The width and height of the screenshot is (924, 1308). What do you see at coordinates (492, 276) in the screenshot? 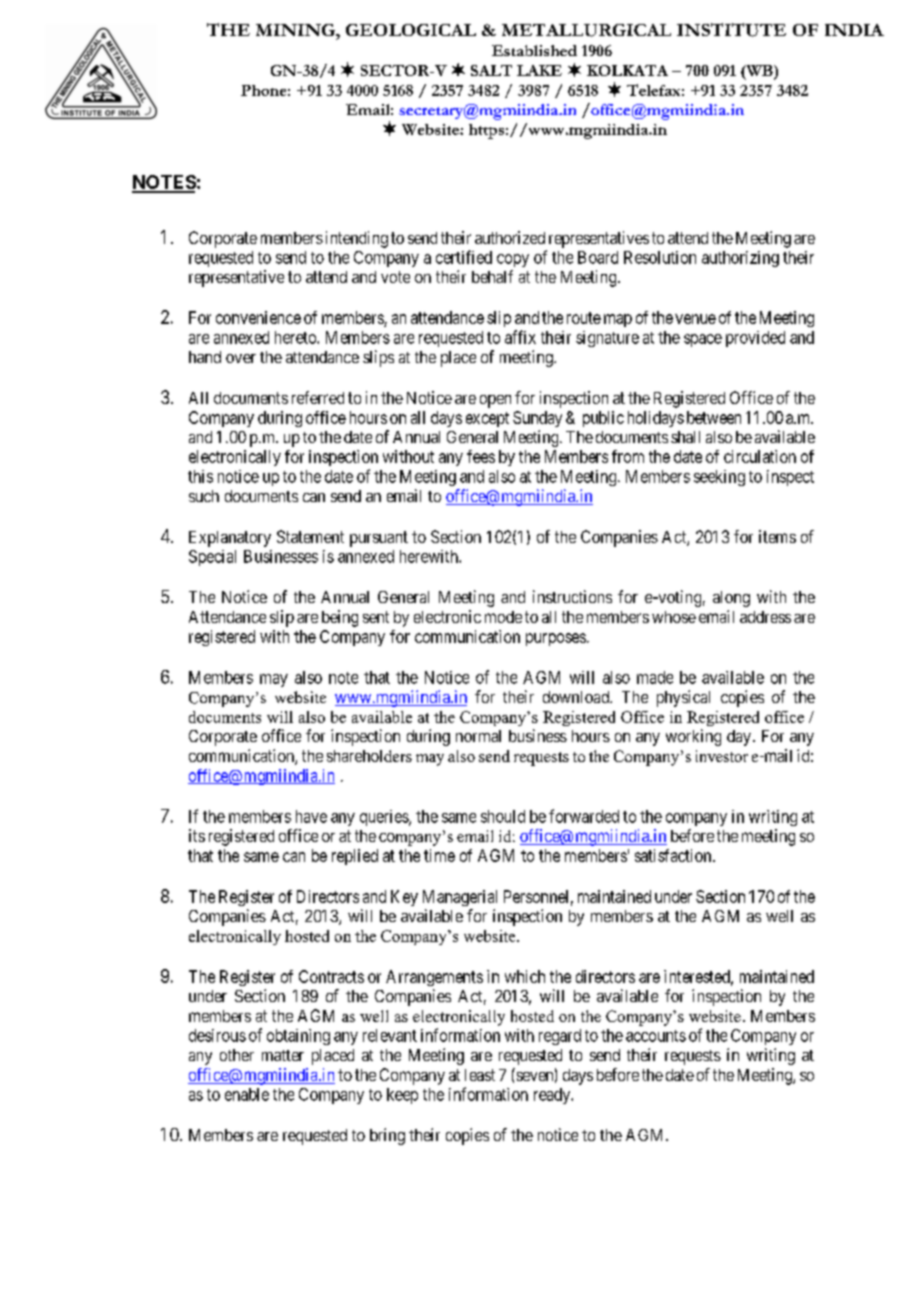
I see `behalf` at bounding box center [492, 276].
